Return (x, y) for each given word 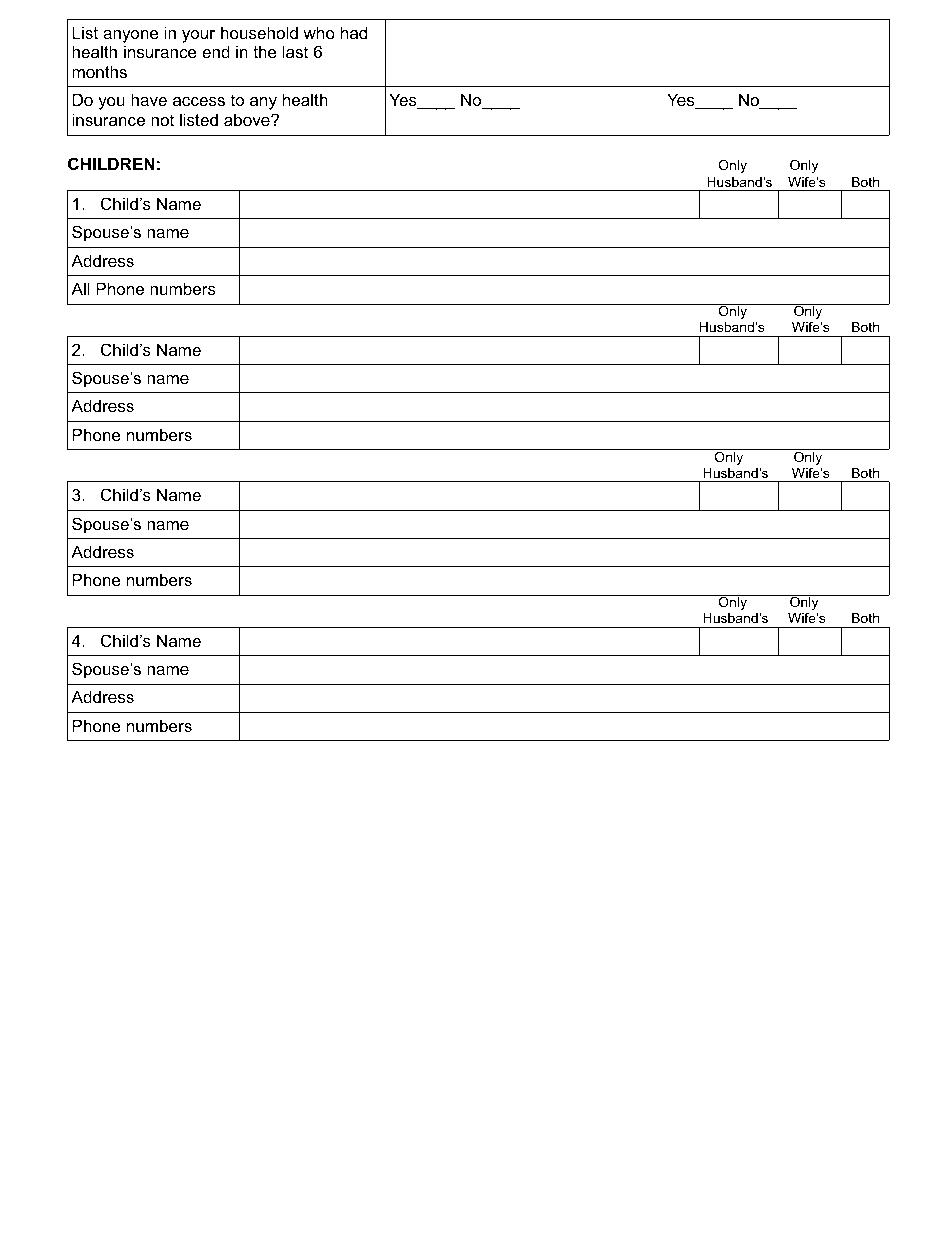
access (199, 101)
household (259, 32)
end (216, 51)
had (354, 32)
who (319, 32)
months (99, 71)
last (295, 51)
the (265, 51)
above (248, 119)
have (149, 99)
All (80, 288)
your (198, 36)
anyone (131, 36)
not (162, 120)
